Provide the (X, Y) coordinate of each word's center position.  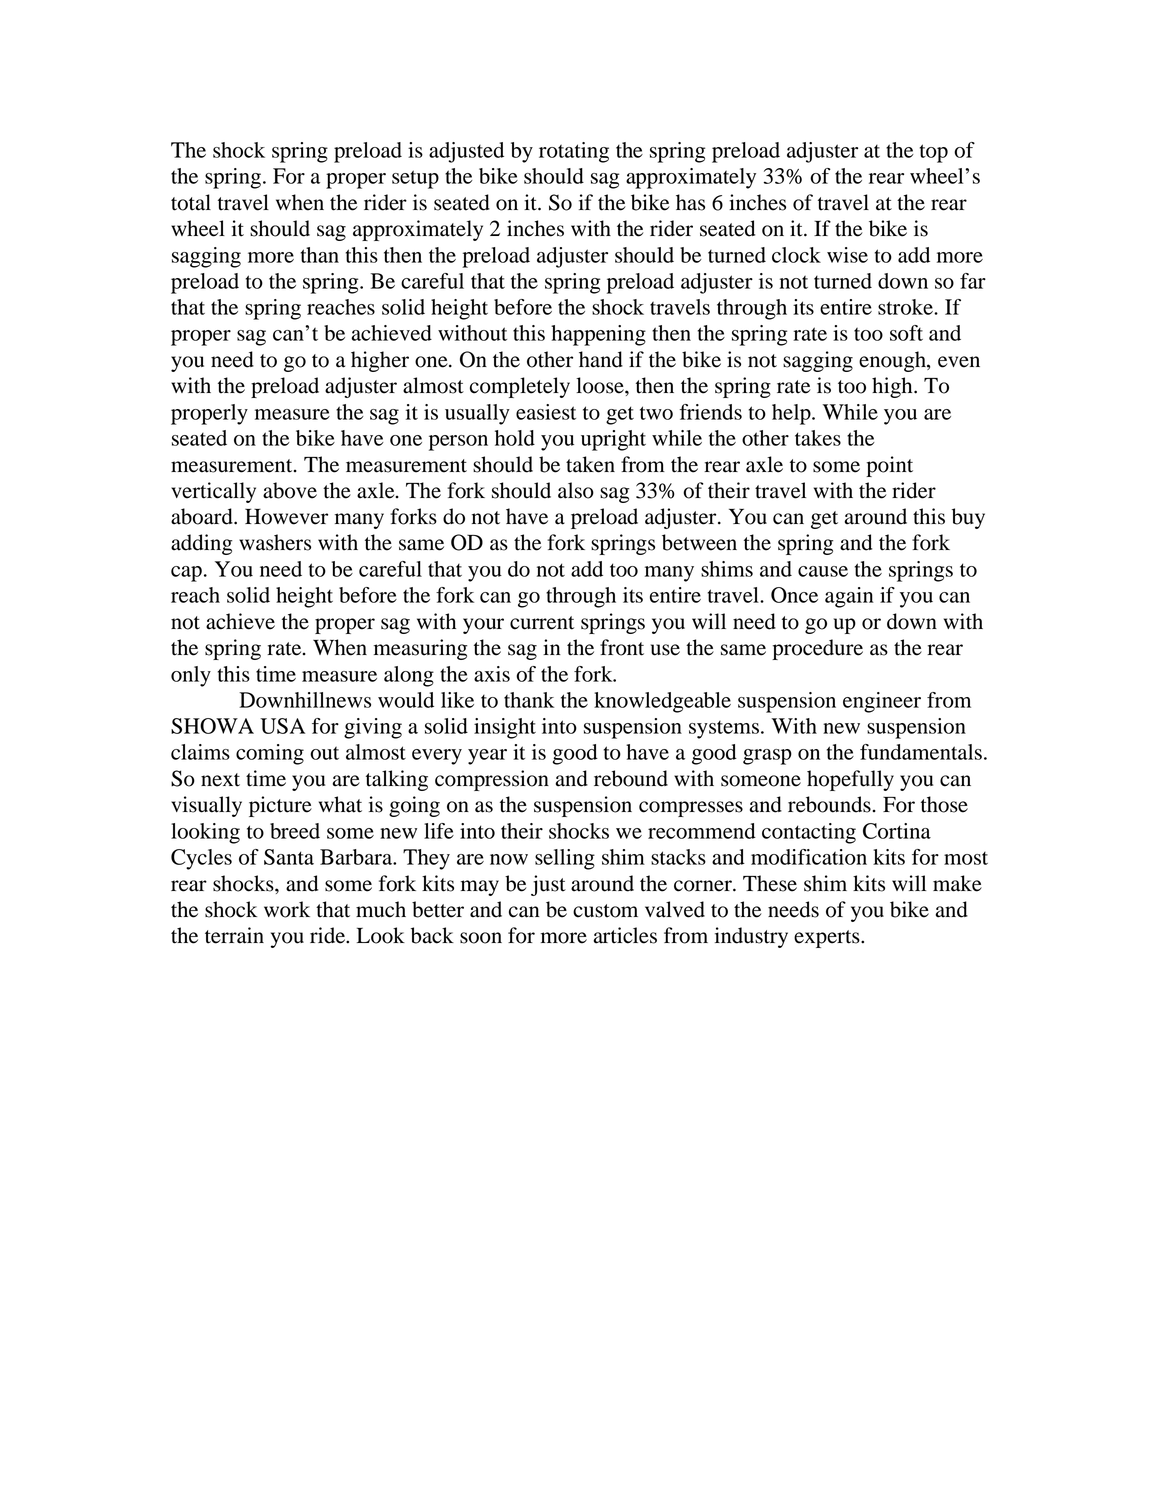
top (934, 153)
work (287, 909)
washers (275, 542)
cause (823, 571)
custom (605, 911)
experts (828, 939)
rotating (574, 152)
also (576, 490)
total (191, 202)
